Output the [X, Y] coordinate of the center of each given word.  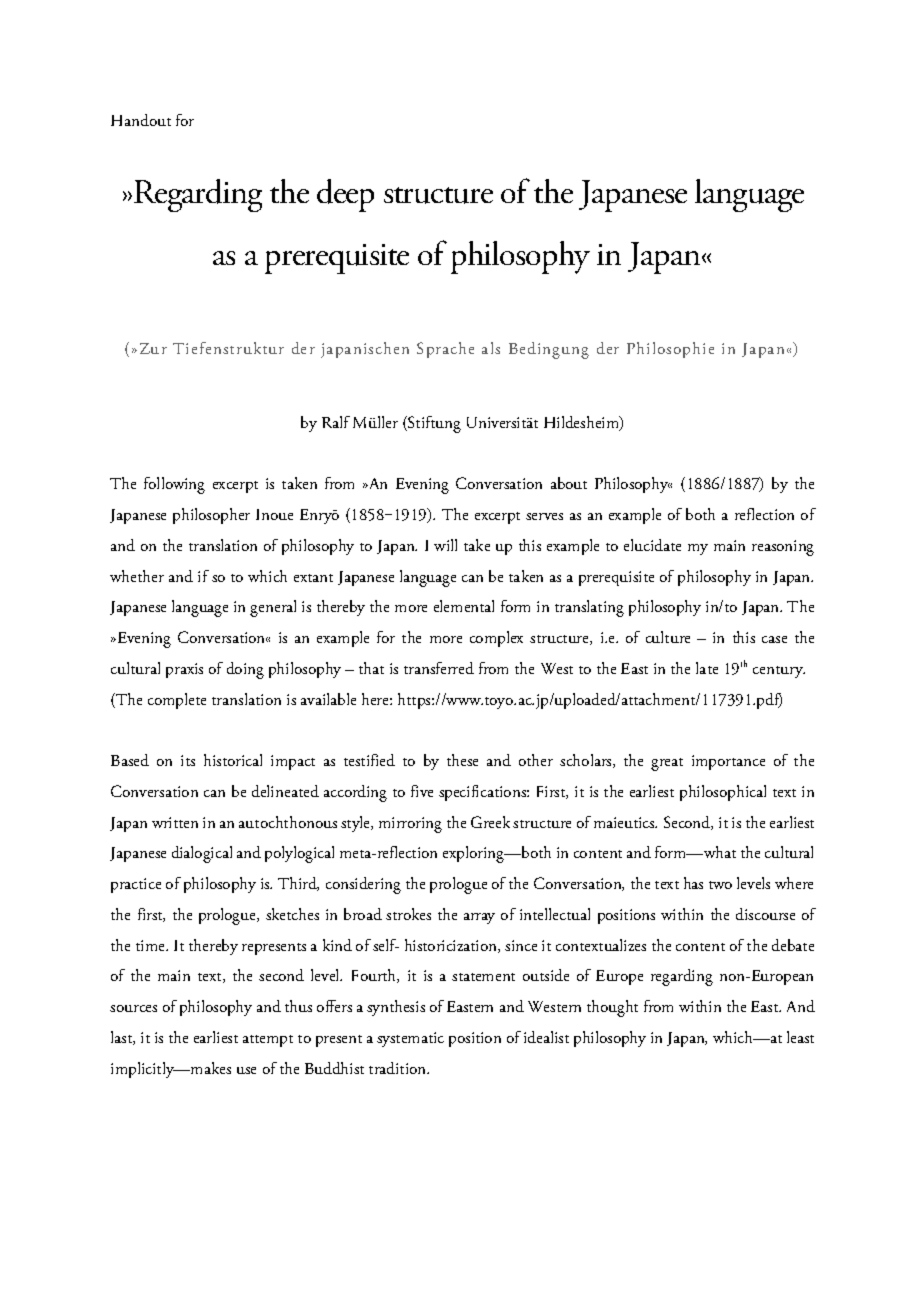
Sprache [445, 350]
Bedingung [549, 350]
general [273, 608]
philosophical [723, 793]
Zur [153, 348]
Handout [141, 120]
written [175, 822]
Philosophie [670, 350]
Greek [490, 822]
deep [345, 195]
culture [668, 637]
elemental [464, 606]
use [246, 1070]
